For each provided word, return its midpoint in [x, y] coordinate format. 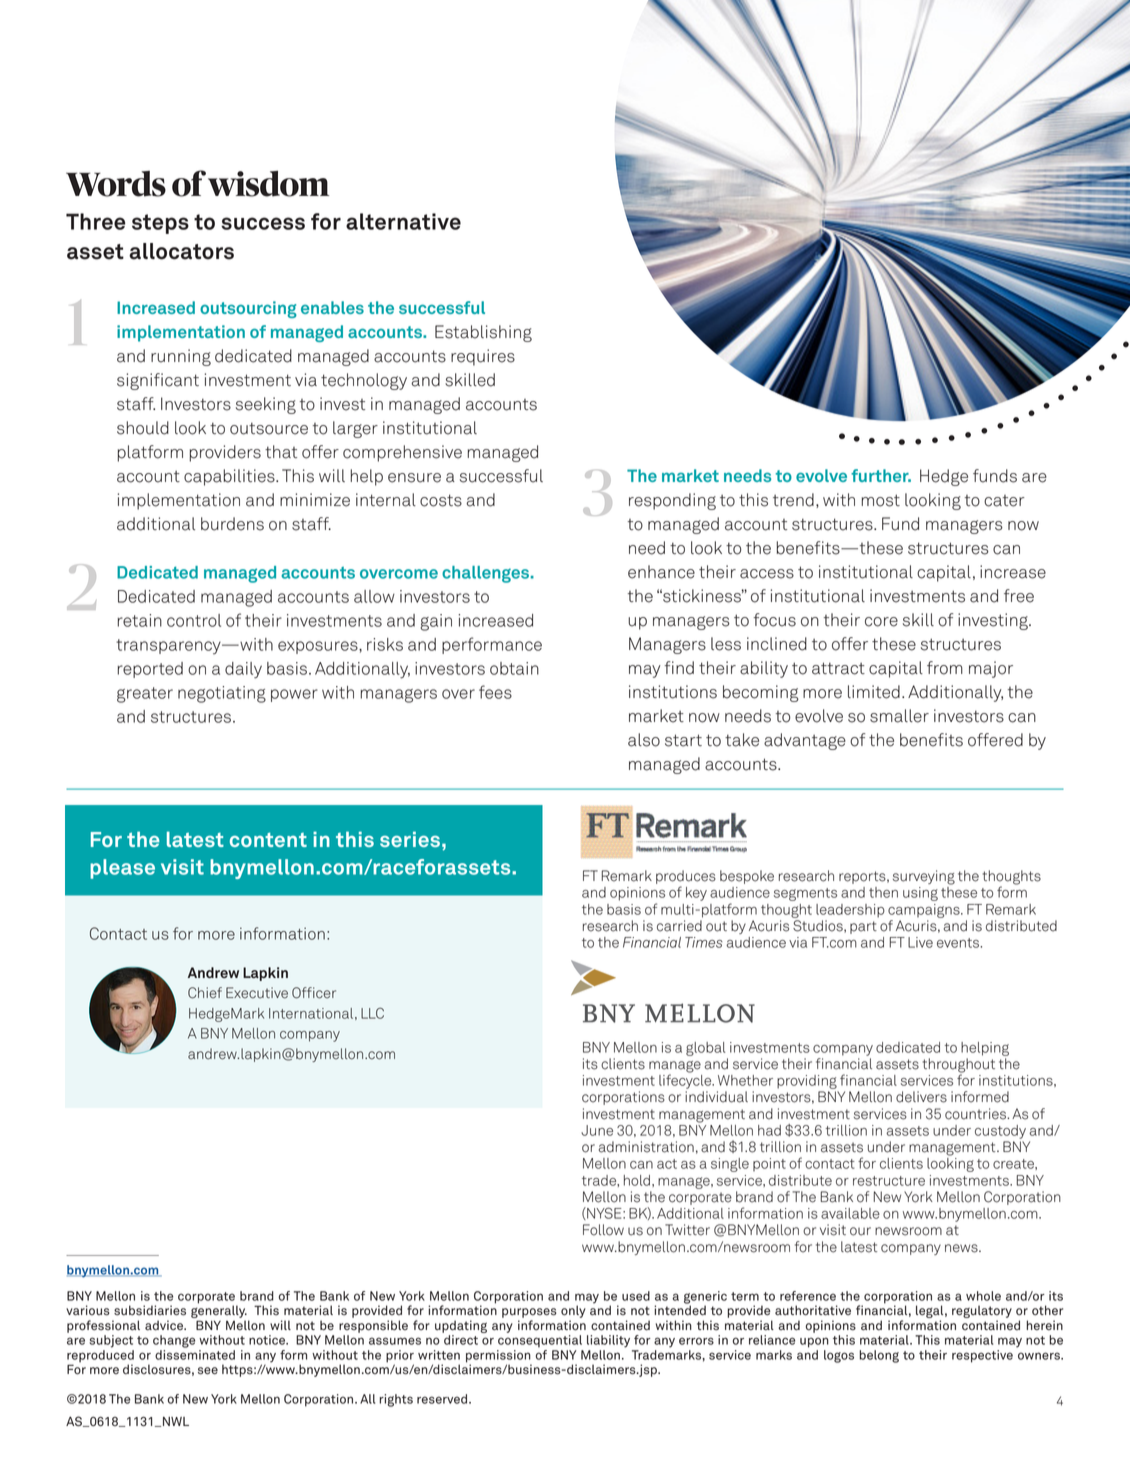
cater [1004, 501]
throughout [959, 1066]
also [644, 740]
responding [672, 501]
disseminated [195, 1355]
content [268, 839]
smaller [899, 716]
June [597, 1130]
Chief [205, 993]
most [881, 500]
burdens [232, 524]
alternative [403, 221]
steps [160, 224]
